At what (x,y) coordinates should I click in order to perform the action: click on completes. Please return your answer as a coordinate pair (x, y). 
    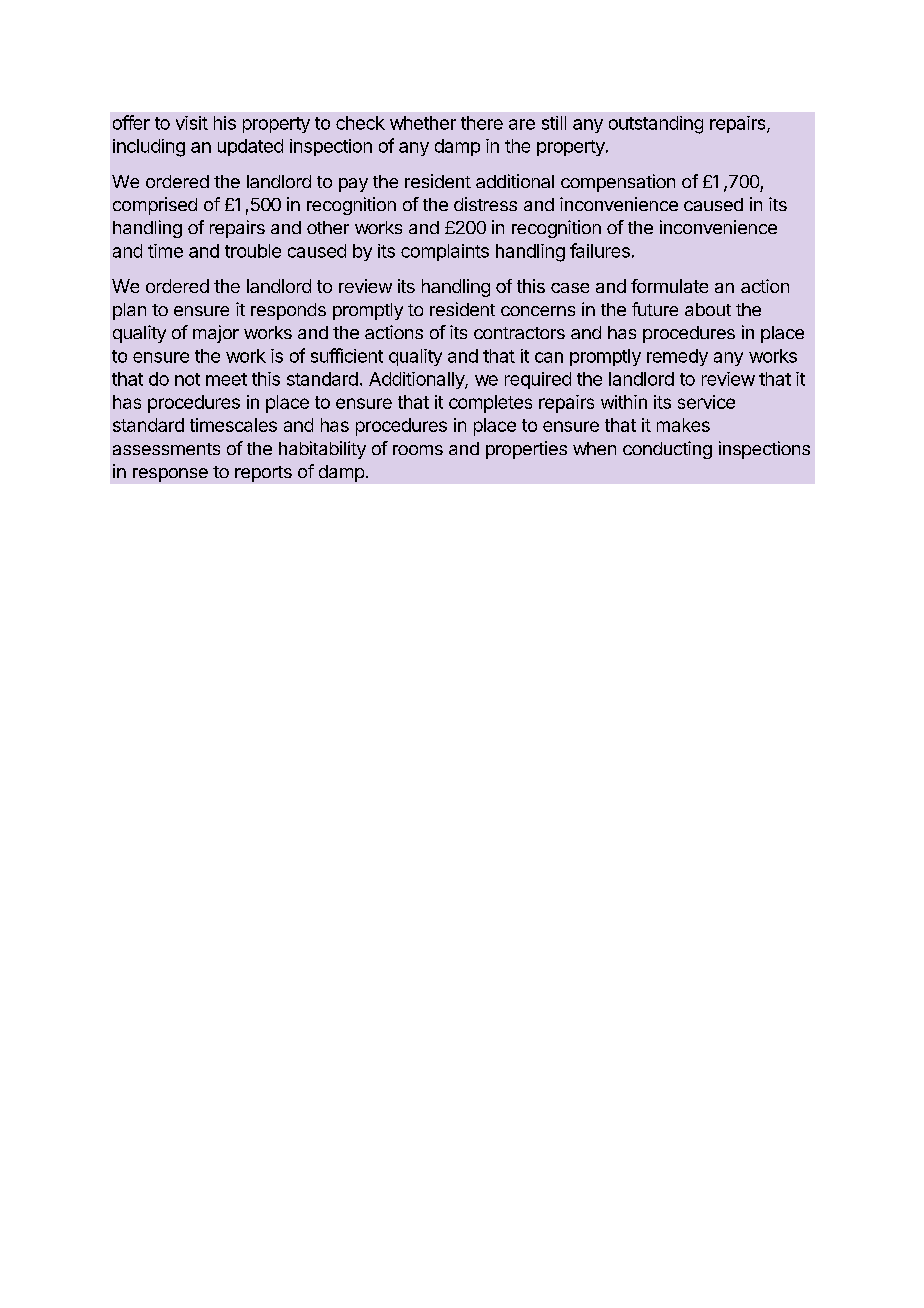
    Looking at the image, I should click on (490, 404).
